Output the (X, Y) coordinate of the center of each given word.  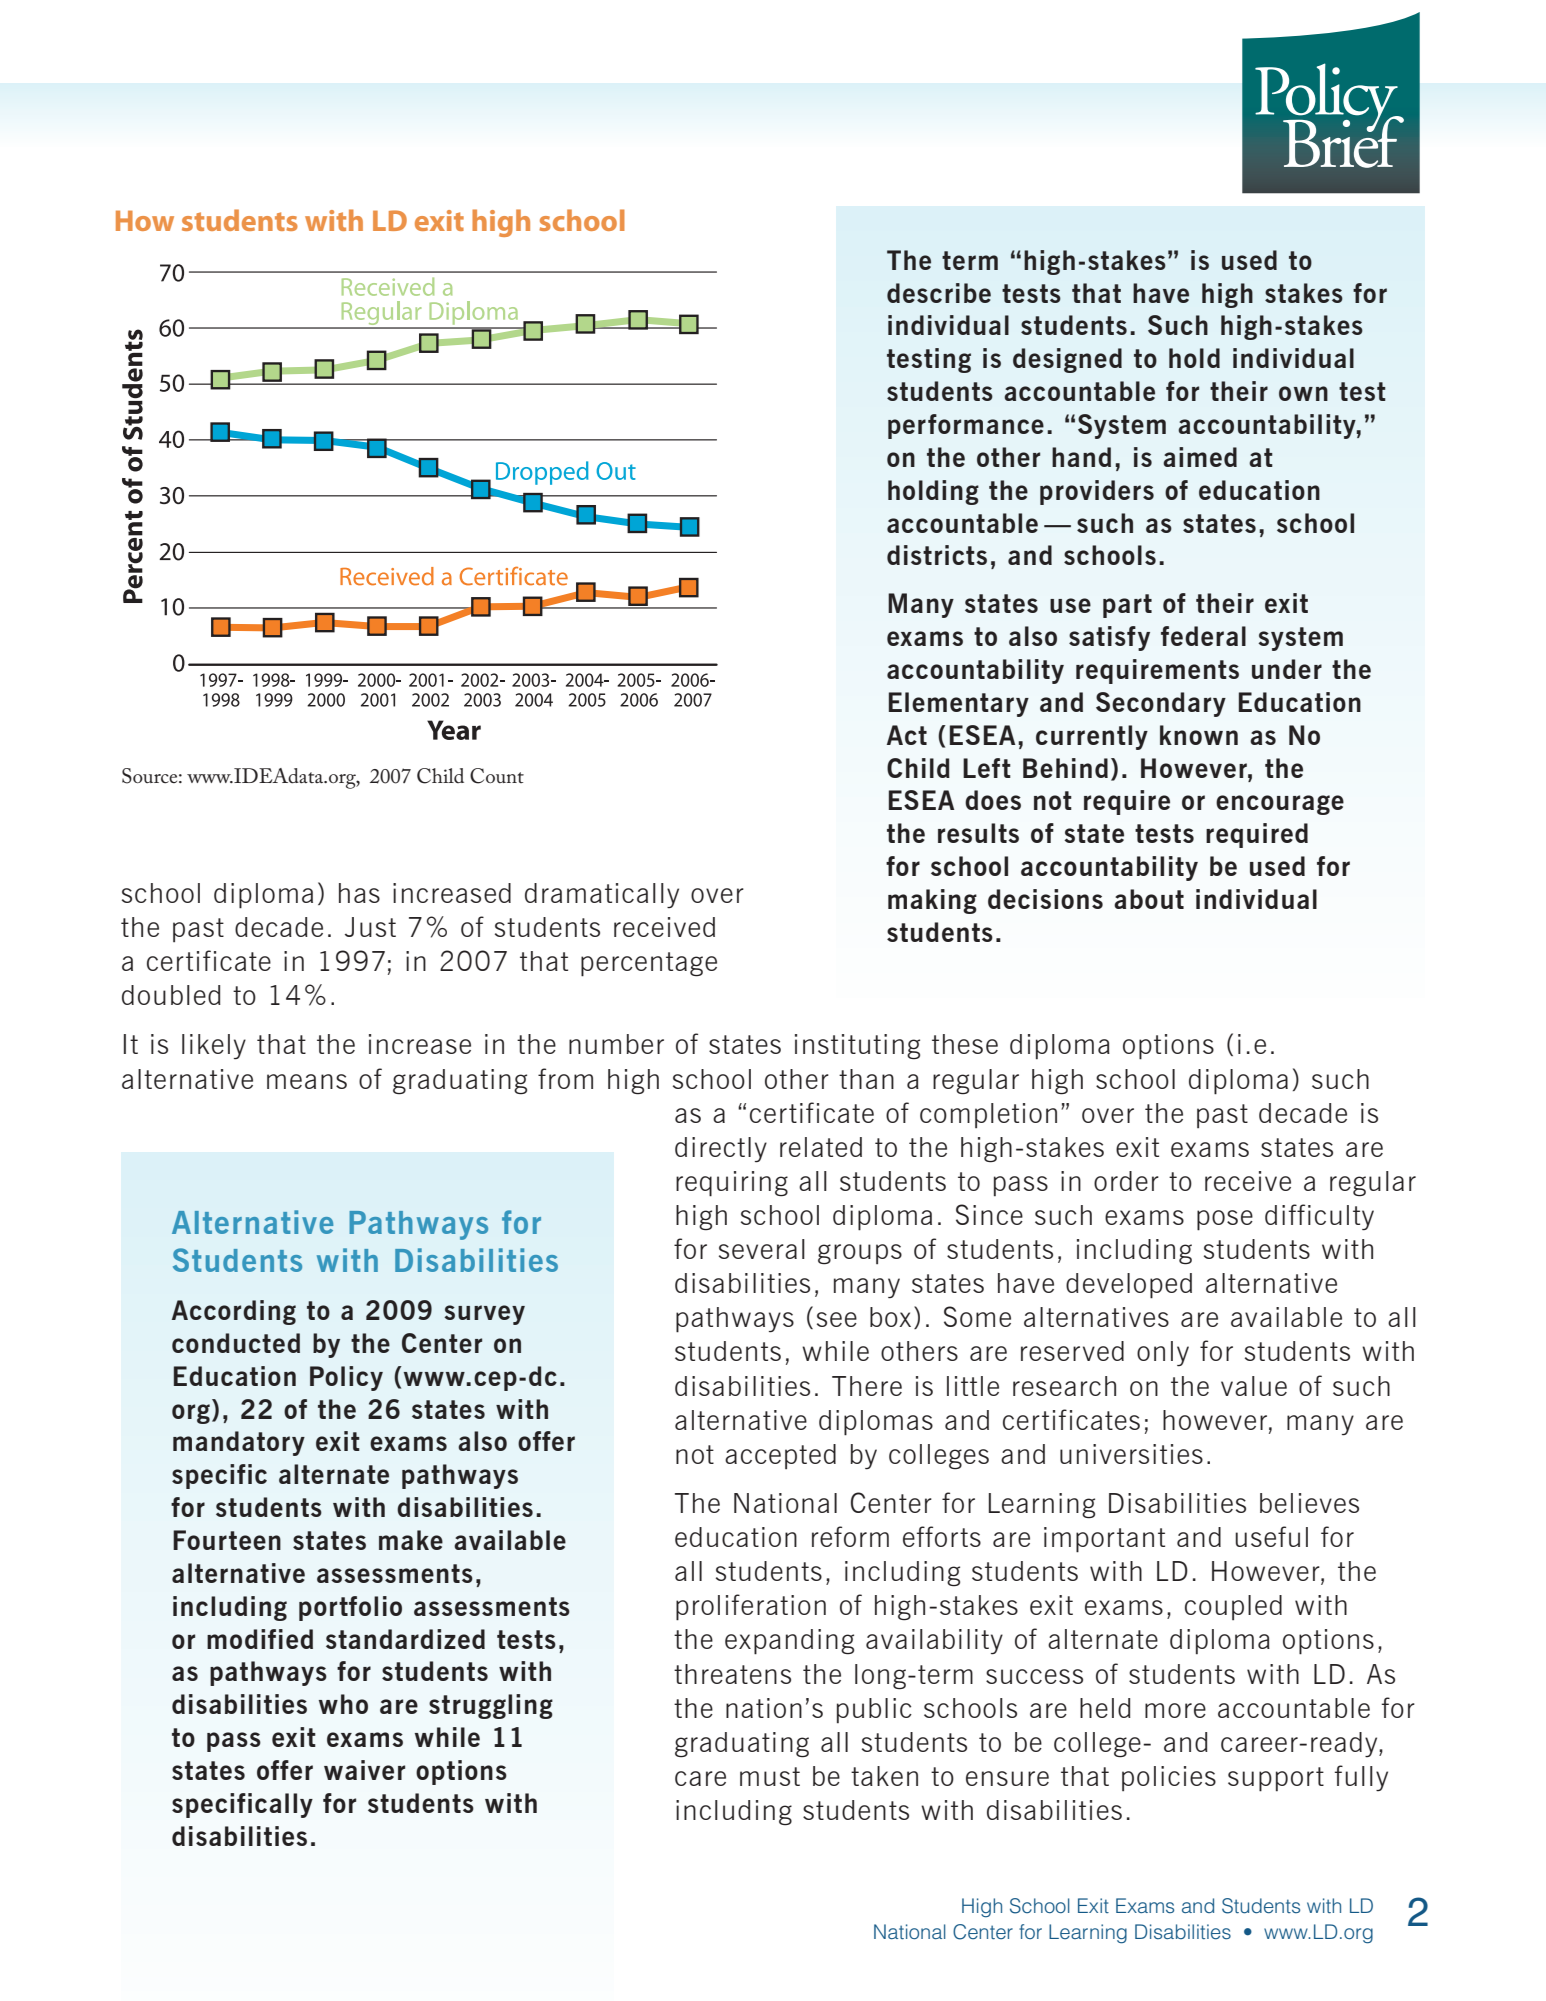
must (770, 1776)
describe (939, 293)
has (359, 893)
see (837, 1319)
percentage (649, 964)
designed (1067, 360)
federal (1203, 636)
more (1175, 1710)
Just (370, 927)
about (1149, 899)
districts (937, 555)
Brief (1343, 141)
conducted (236, 1343)
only (1163, 1354)
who (343, 1704)
